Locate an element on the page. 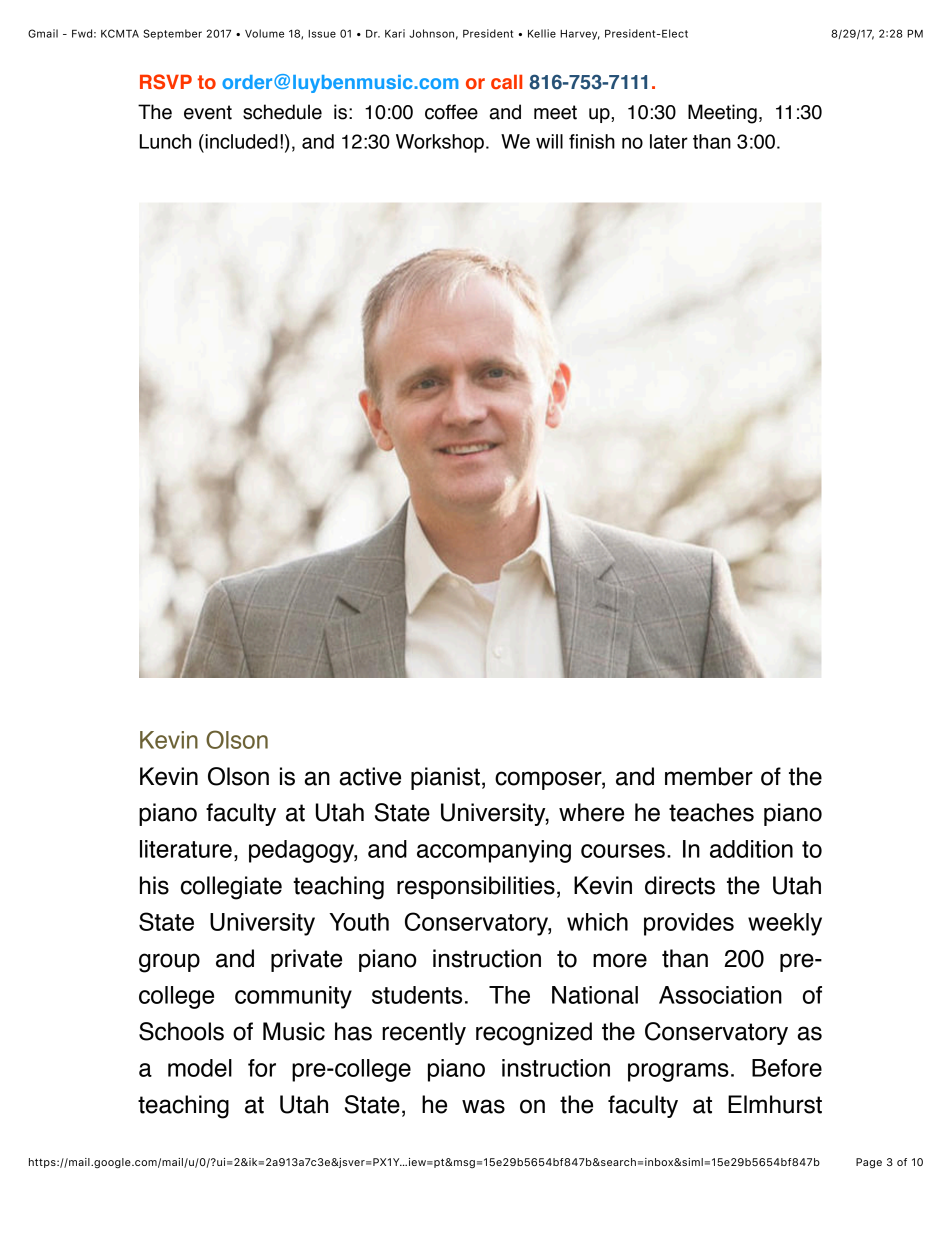  will is located at coordinates (549, 141).
